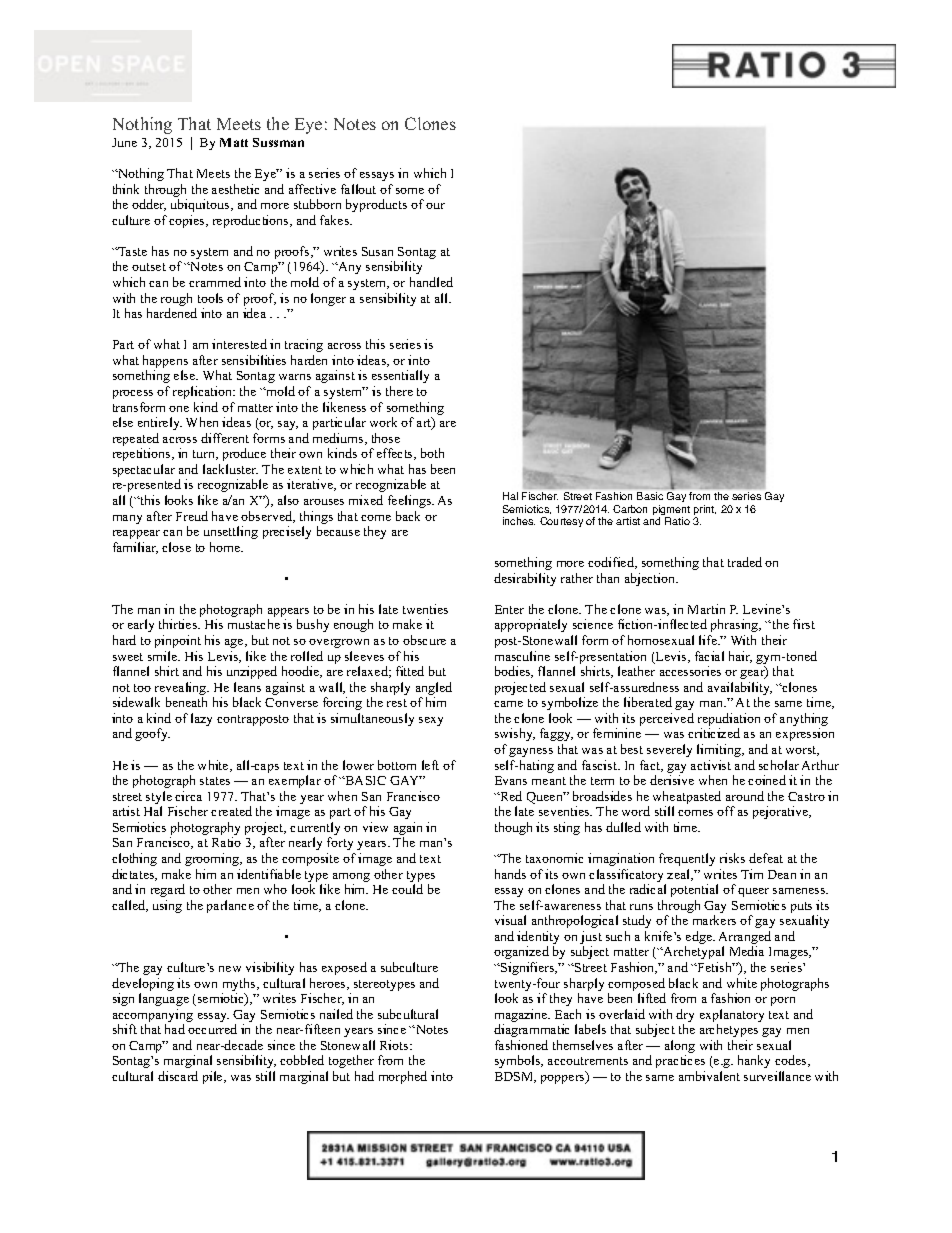  I want to click on lackluster, so click(230, 469).
